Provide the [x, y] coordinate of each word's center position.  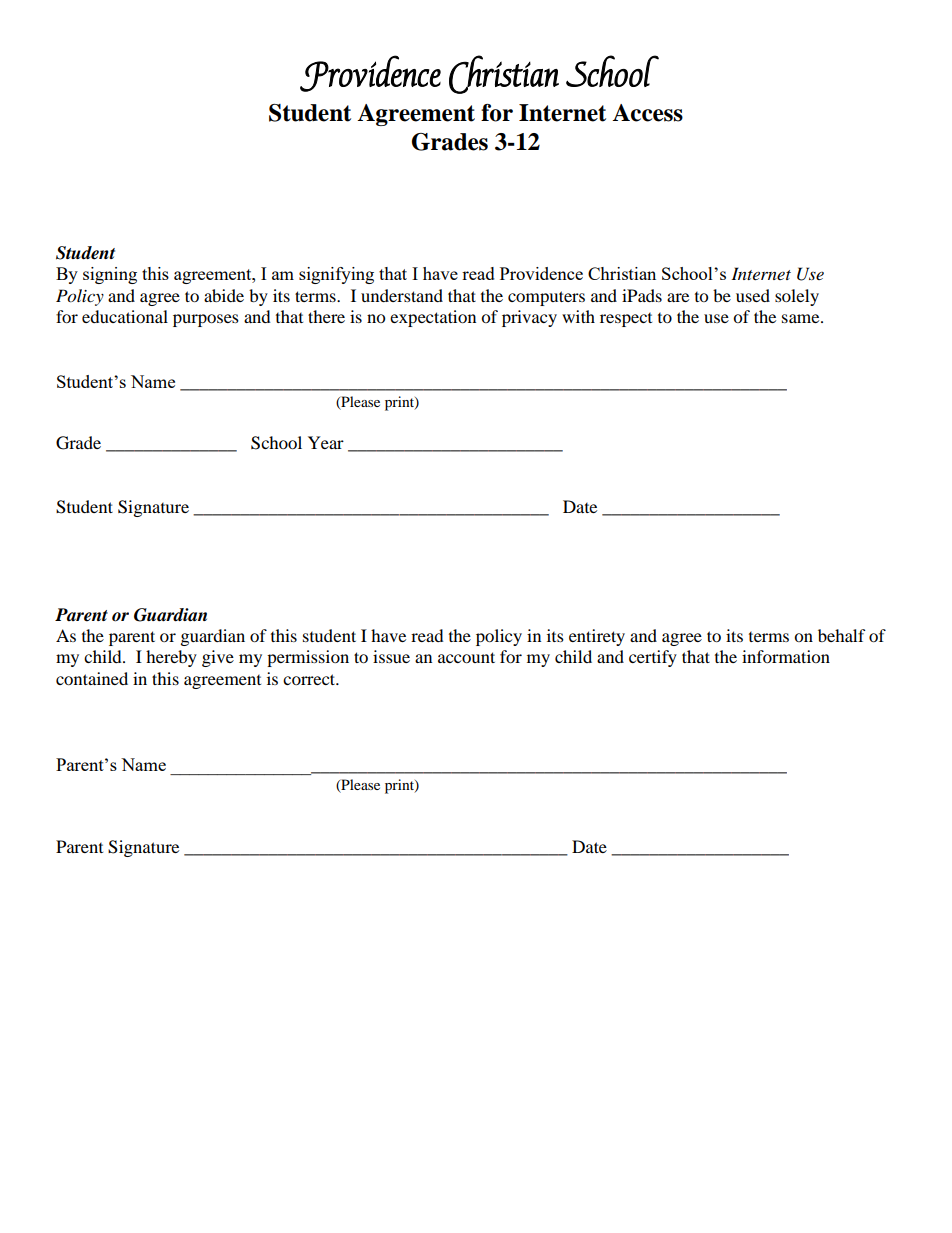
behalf [842, 635]
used [753, 295]
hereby [171, 658]
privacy [529, 318]
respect [626, 320]
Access [647, 113]
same [802, 318]
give [218, 658]
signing [110, 275]
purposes [206, 320]
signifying [336, 275]
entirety [597, 637]
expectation [433, 318]
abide [224, 295]
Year [326, 442]
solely [797, 297]
